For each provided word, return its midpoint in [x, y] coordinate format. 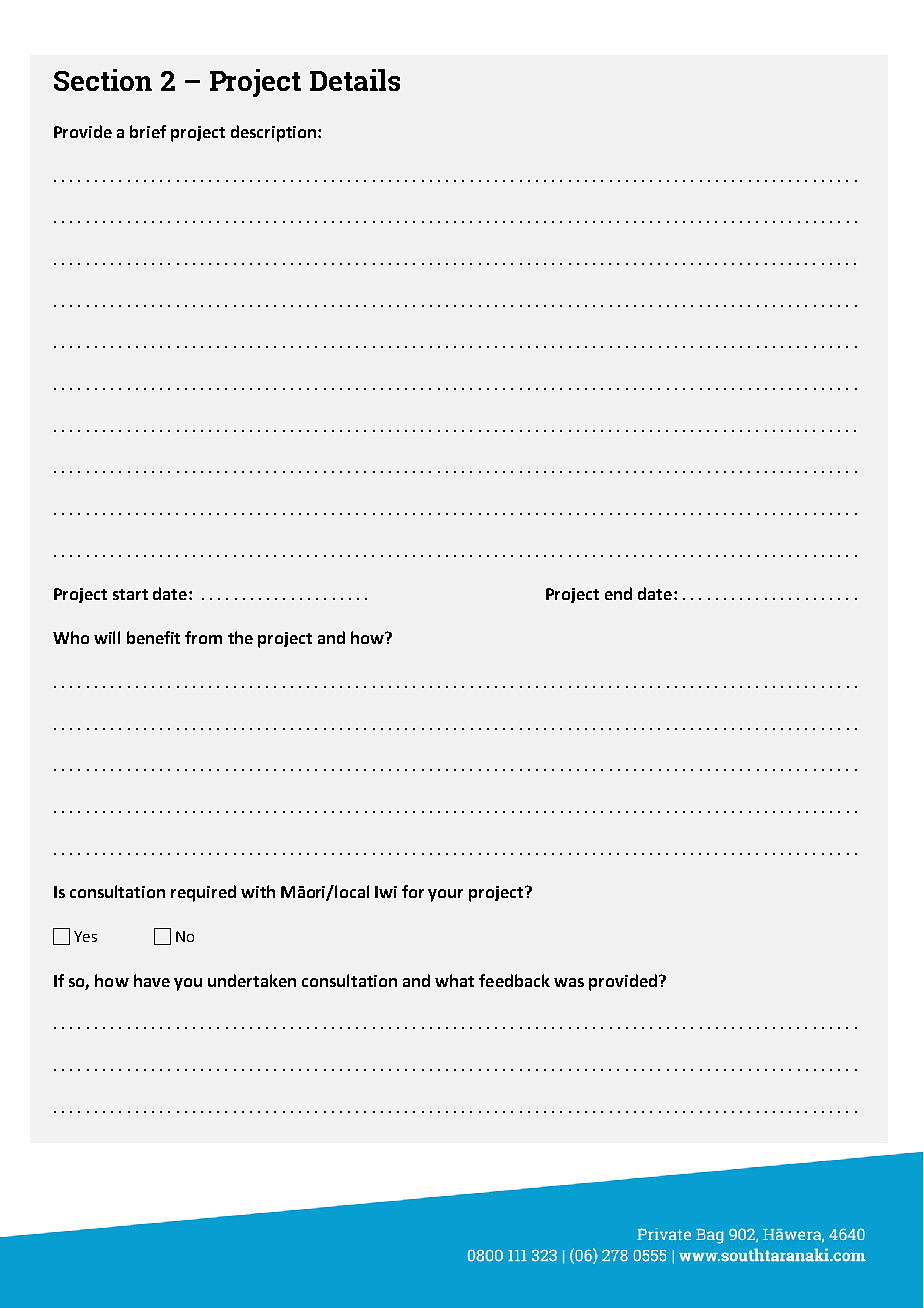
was [569, 982]
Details [355, 80]
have [152, 980]
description [273, 133]
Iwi [386, 892]
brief [148, 131]
